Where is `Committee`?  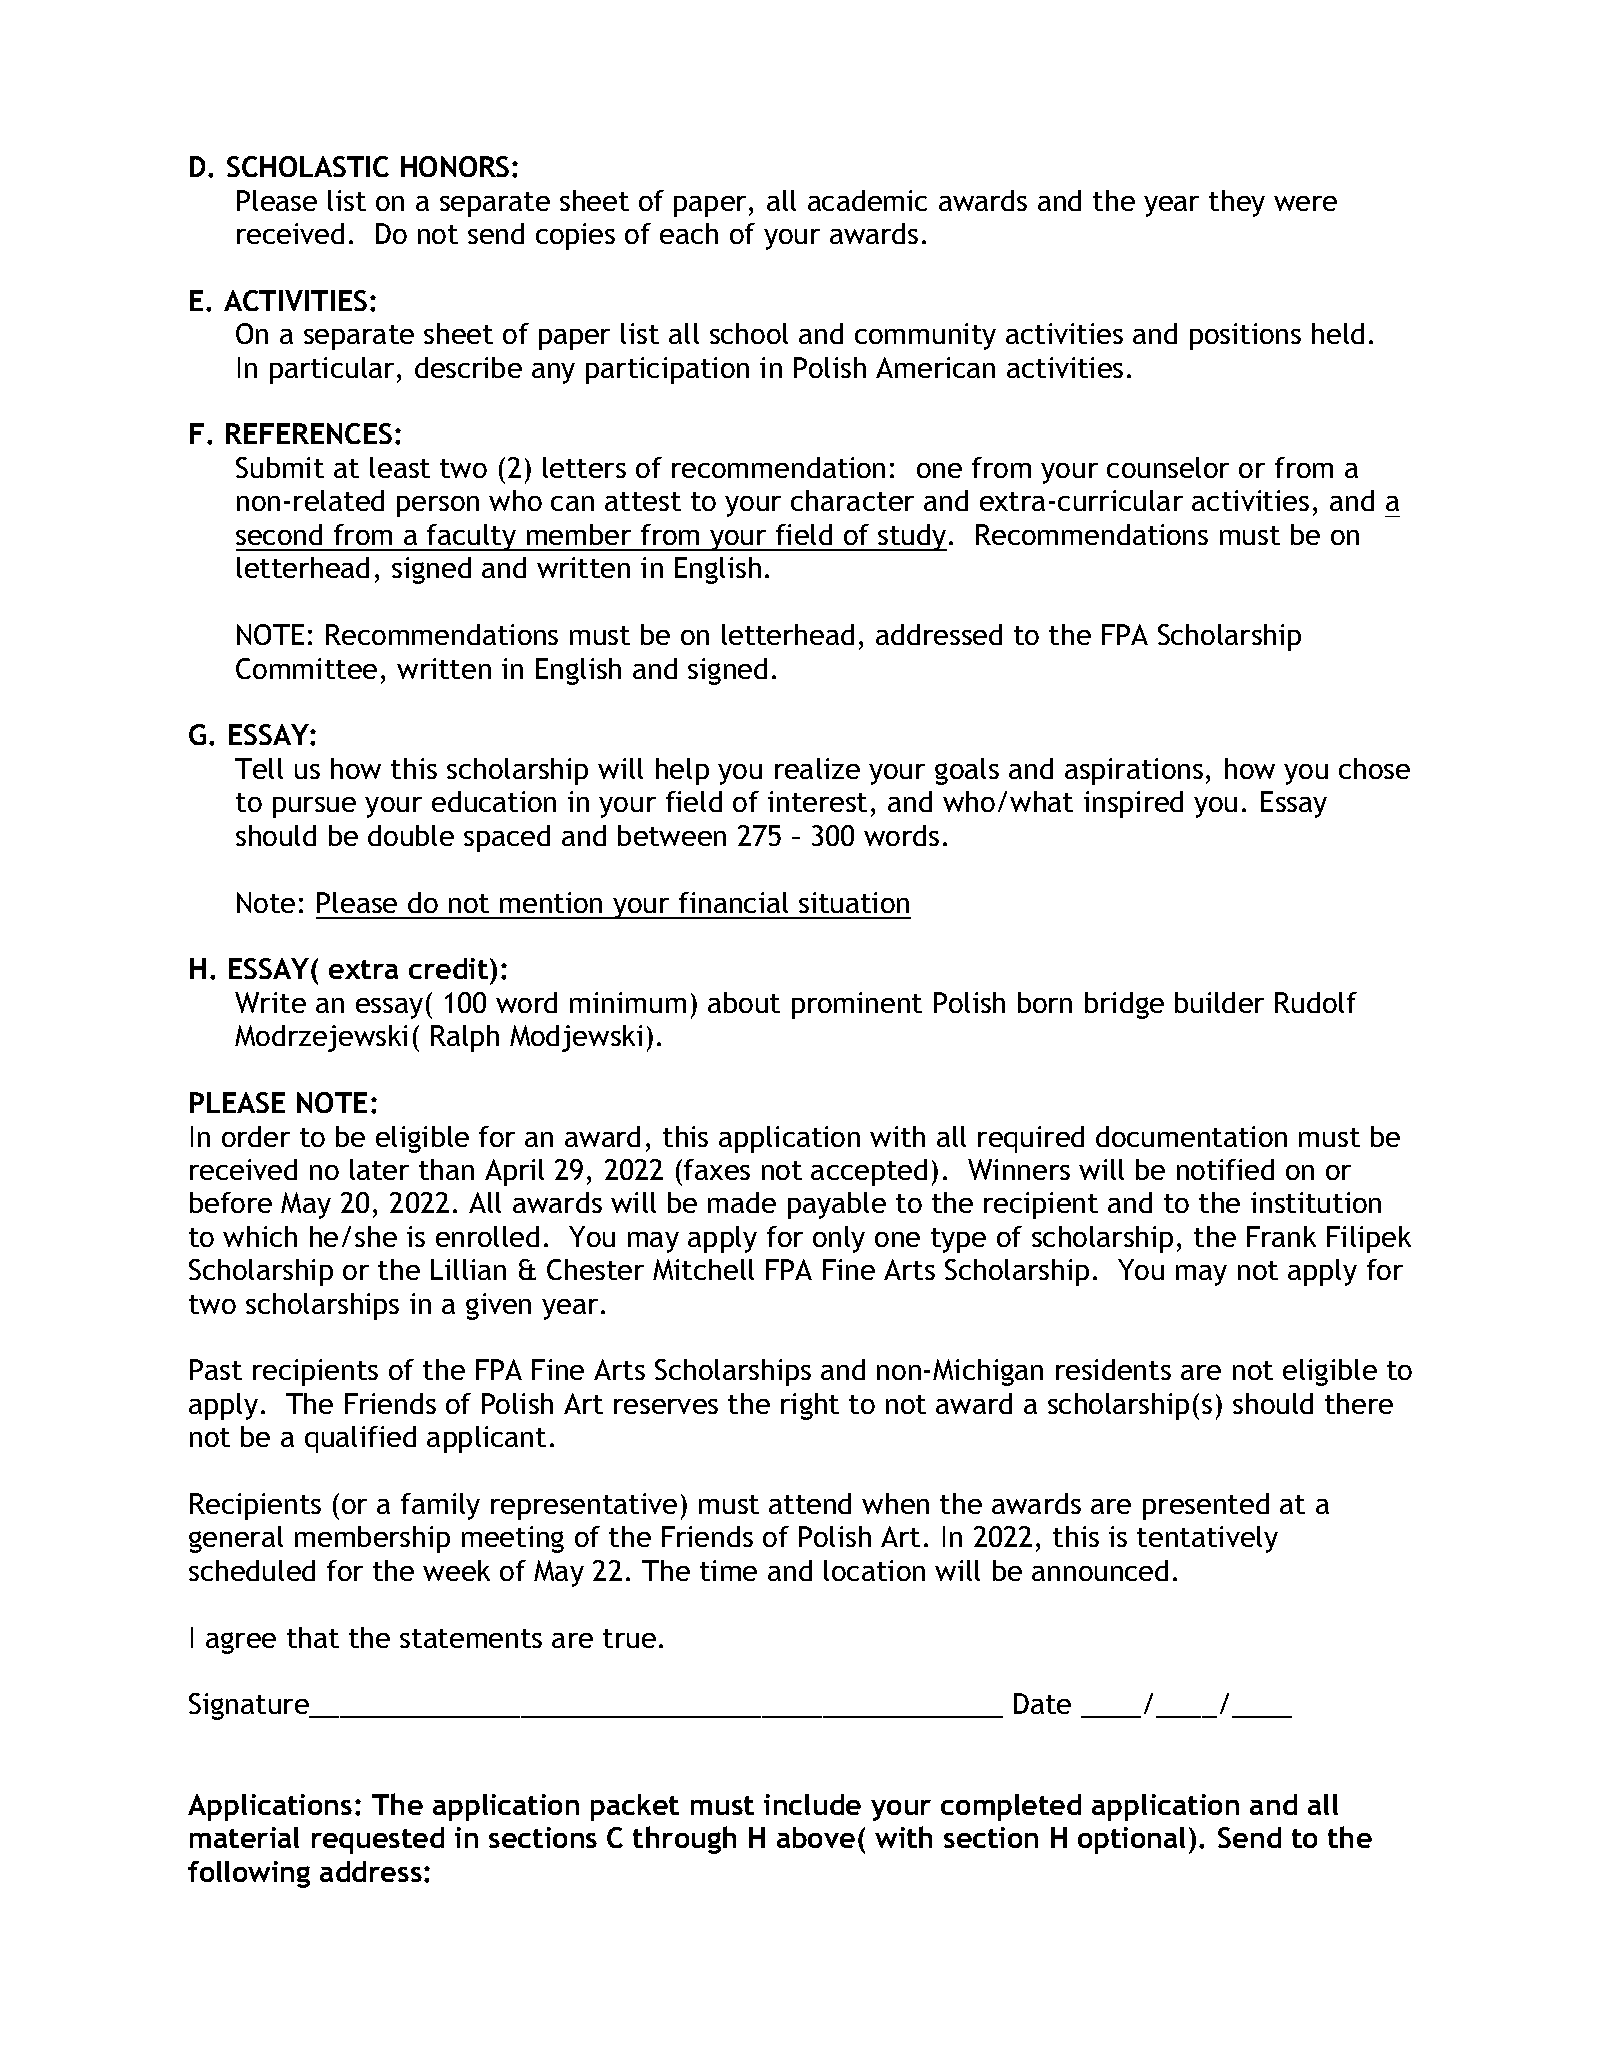 Committee is located at coordinates (306, 668).
